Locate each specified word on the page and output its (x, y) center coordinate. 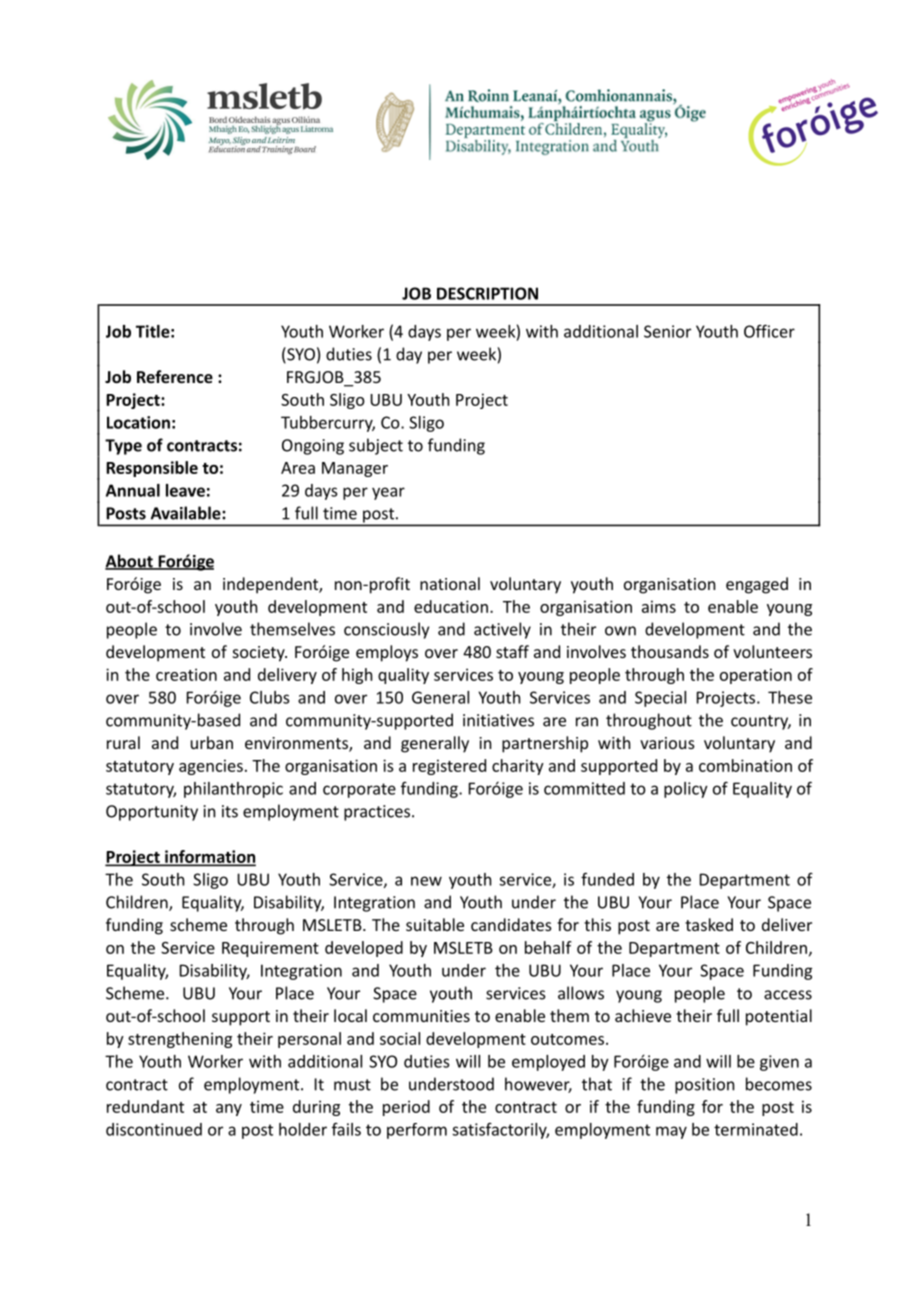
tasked (709, 924)
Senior (667, 331)
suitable (435, 924)
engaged (757, 585)
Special (660, 699)
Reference (175, 376)
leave (185, 490)
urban (212, 742)
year (388, 493)
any (229, 1110)
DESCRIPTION (487, 293)
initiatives (498, 720)
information (209, 857)
